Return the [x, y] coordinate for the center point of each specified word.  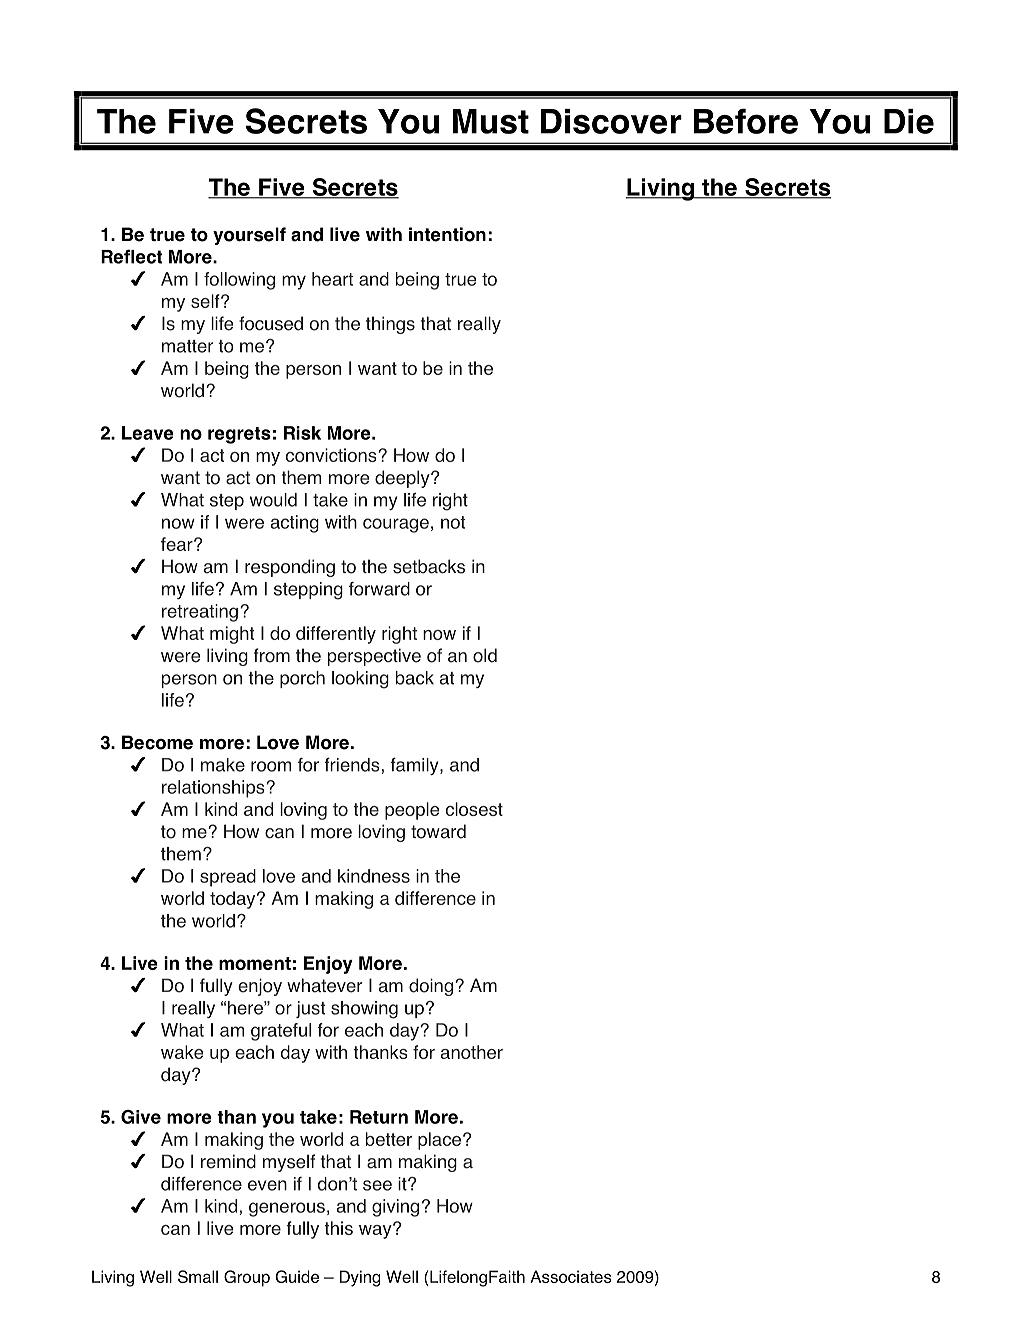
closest [474, 809]
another [472, 1052]
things [390, 325]
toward [438, 831]
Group [247, 1278]
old [485, 655]
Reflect [132, 256]
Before [746, 121]
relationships [214, 789]
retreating [200, 613]
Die [909, 121]
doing [431, 987]
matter [187, 346]
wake [182, 1052]
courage [396, 525]
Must [491, 121]
